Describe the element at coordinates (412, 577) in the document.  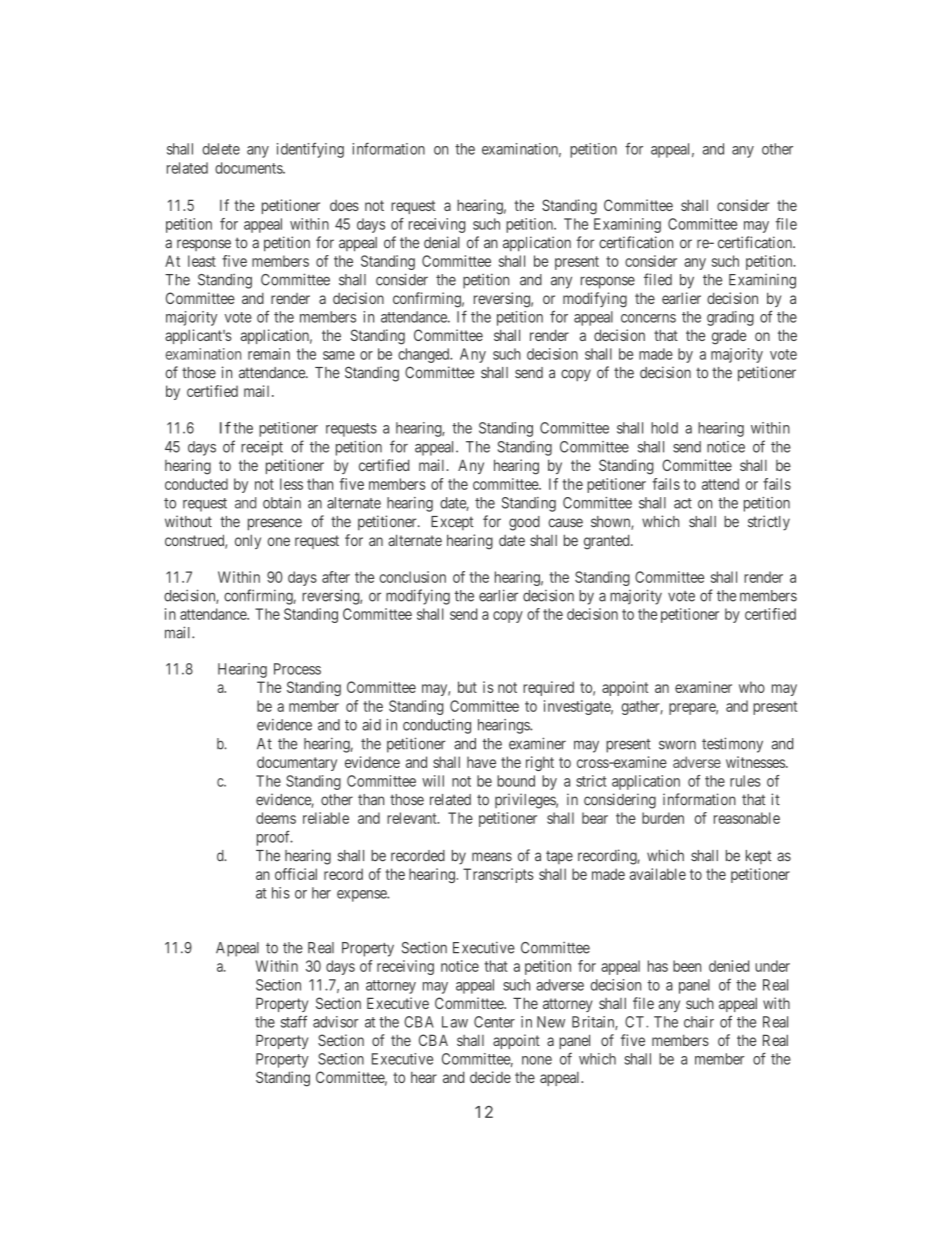
I see `conclusion` at that location.
